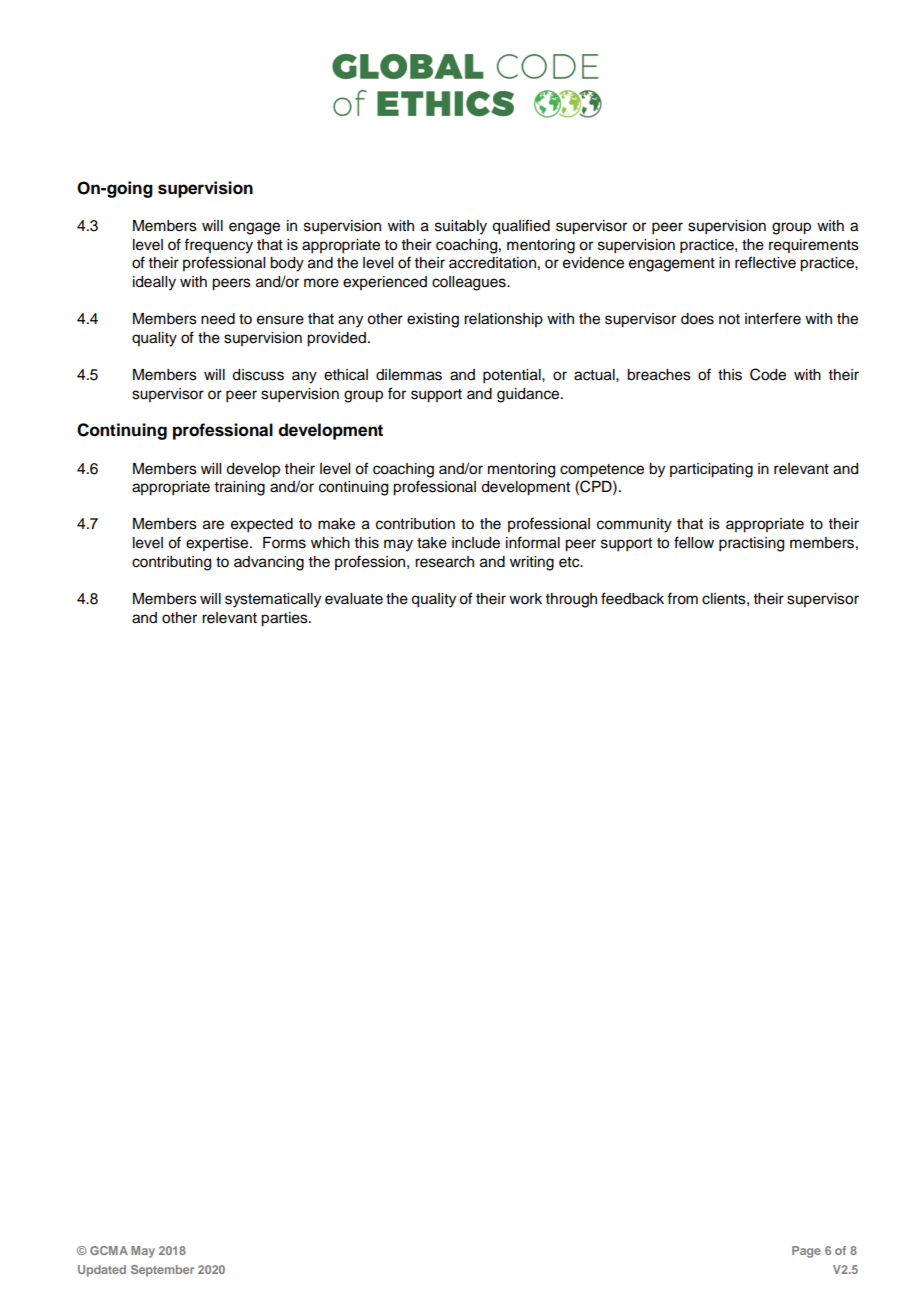 This screenshot has height=1308, width=924. I want to click on Page, so click(806, 1252).
